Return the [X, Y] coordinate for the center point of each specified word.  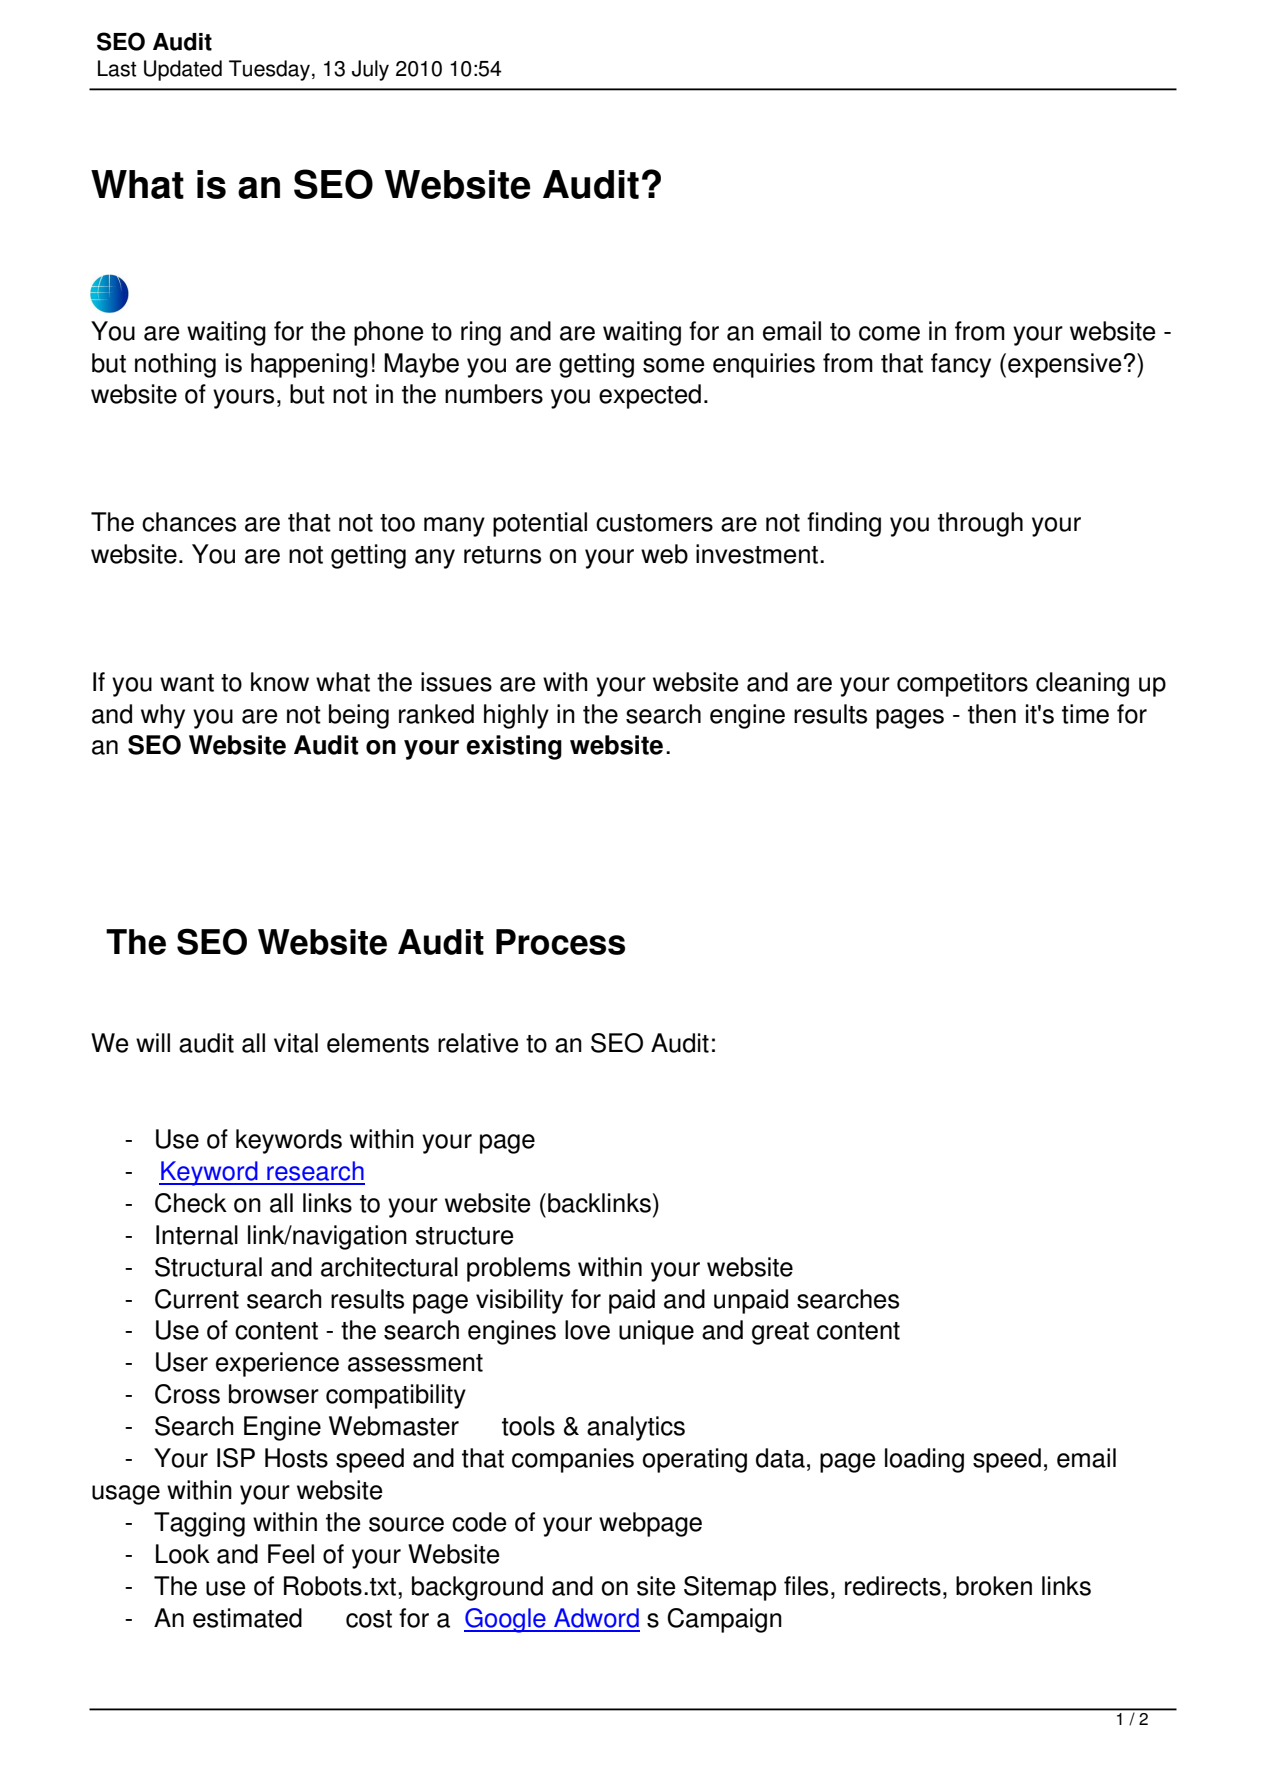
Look [183, 1554]
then [992, 714]
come [889, 333]
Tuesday [269, 70]
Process [560, 942]
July [370, 70]
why [163, 716]
